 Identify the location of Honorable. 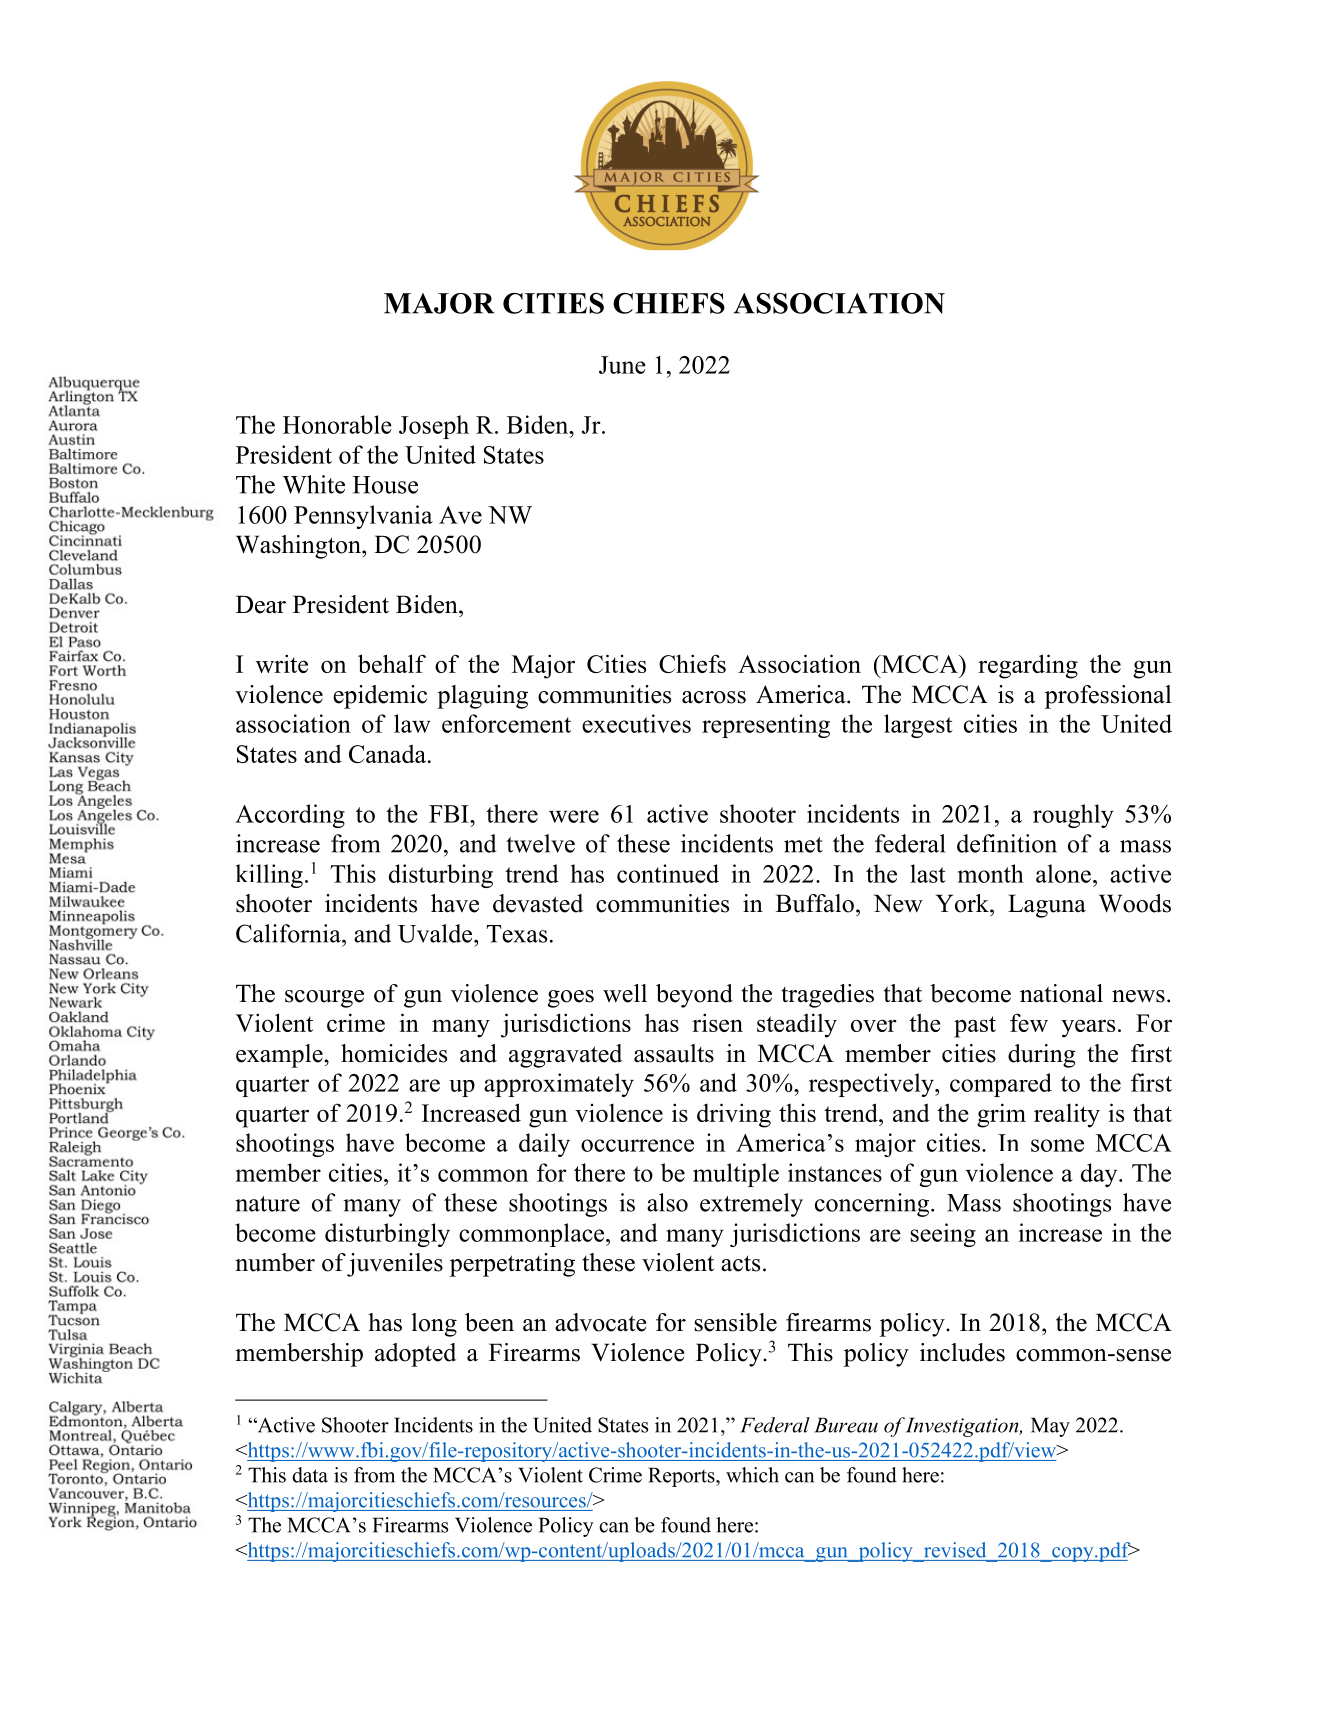
(337, 424).
